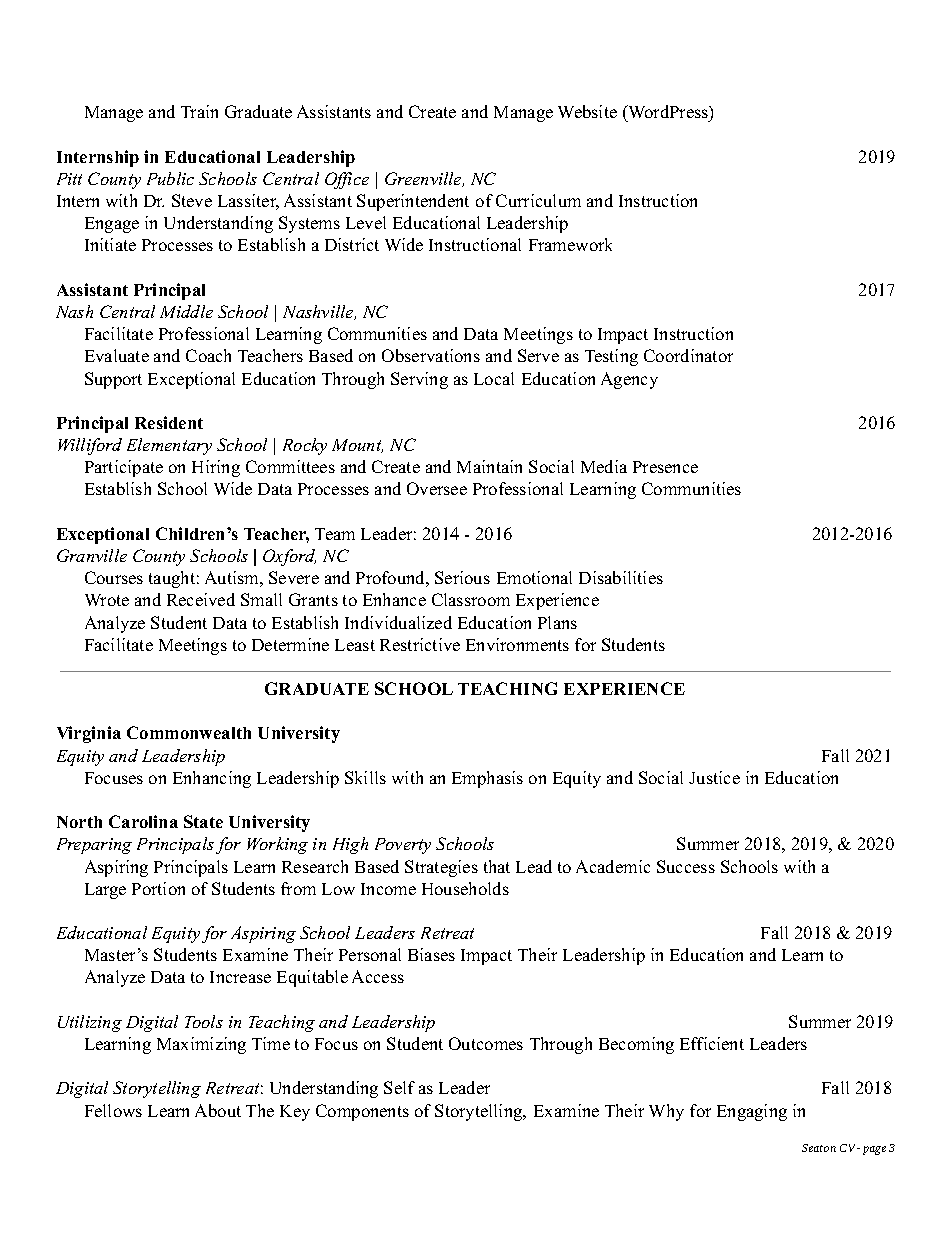 The width and height of the document is (952, 1233). What do you see at coordinates (170, 178) in the document?
I see `Public` at bounding box center [170, 178].
